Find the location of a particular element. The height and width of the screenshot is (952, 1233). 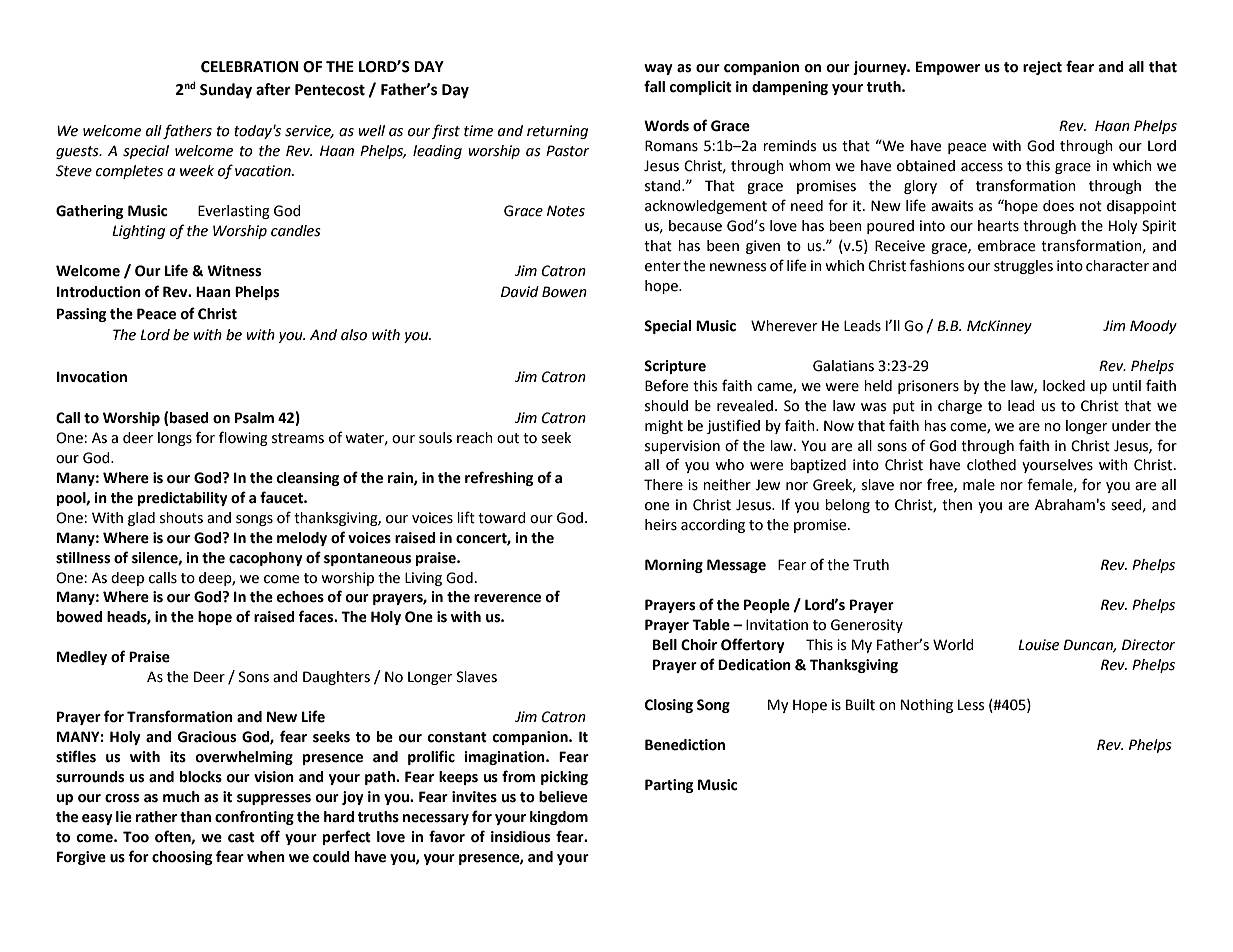

Moody is located at coordinates (1153, 327).
